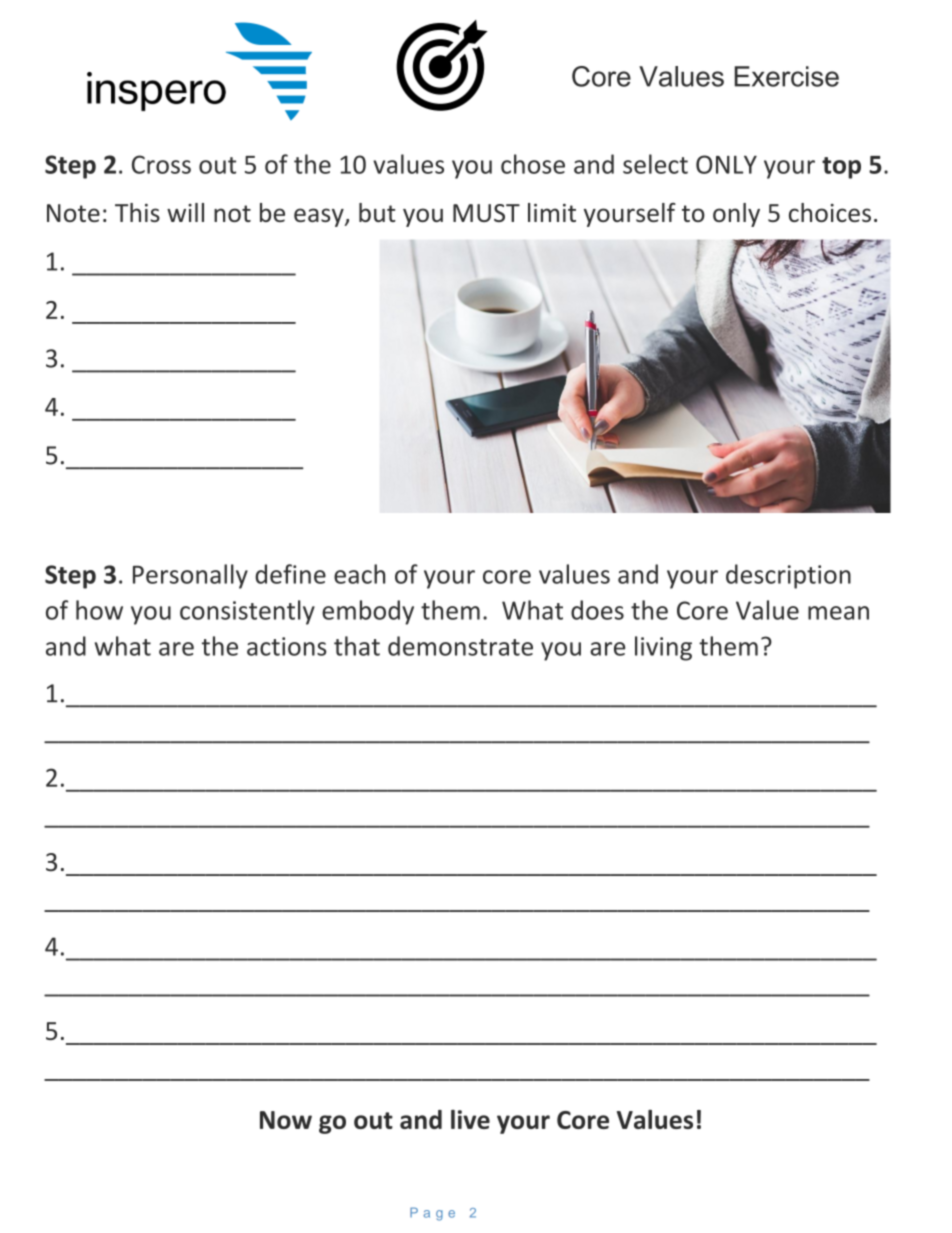 The height and width of the screenshot is (1233, 952). I want to click on Now, so click(286, 1120).
